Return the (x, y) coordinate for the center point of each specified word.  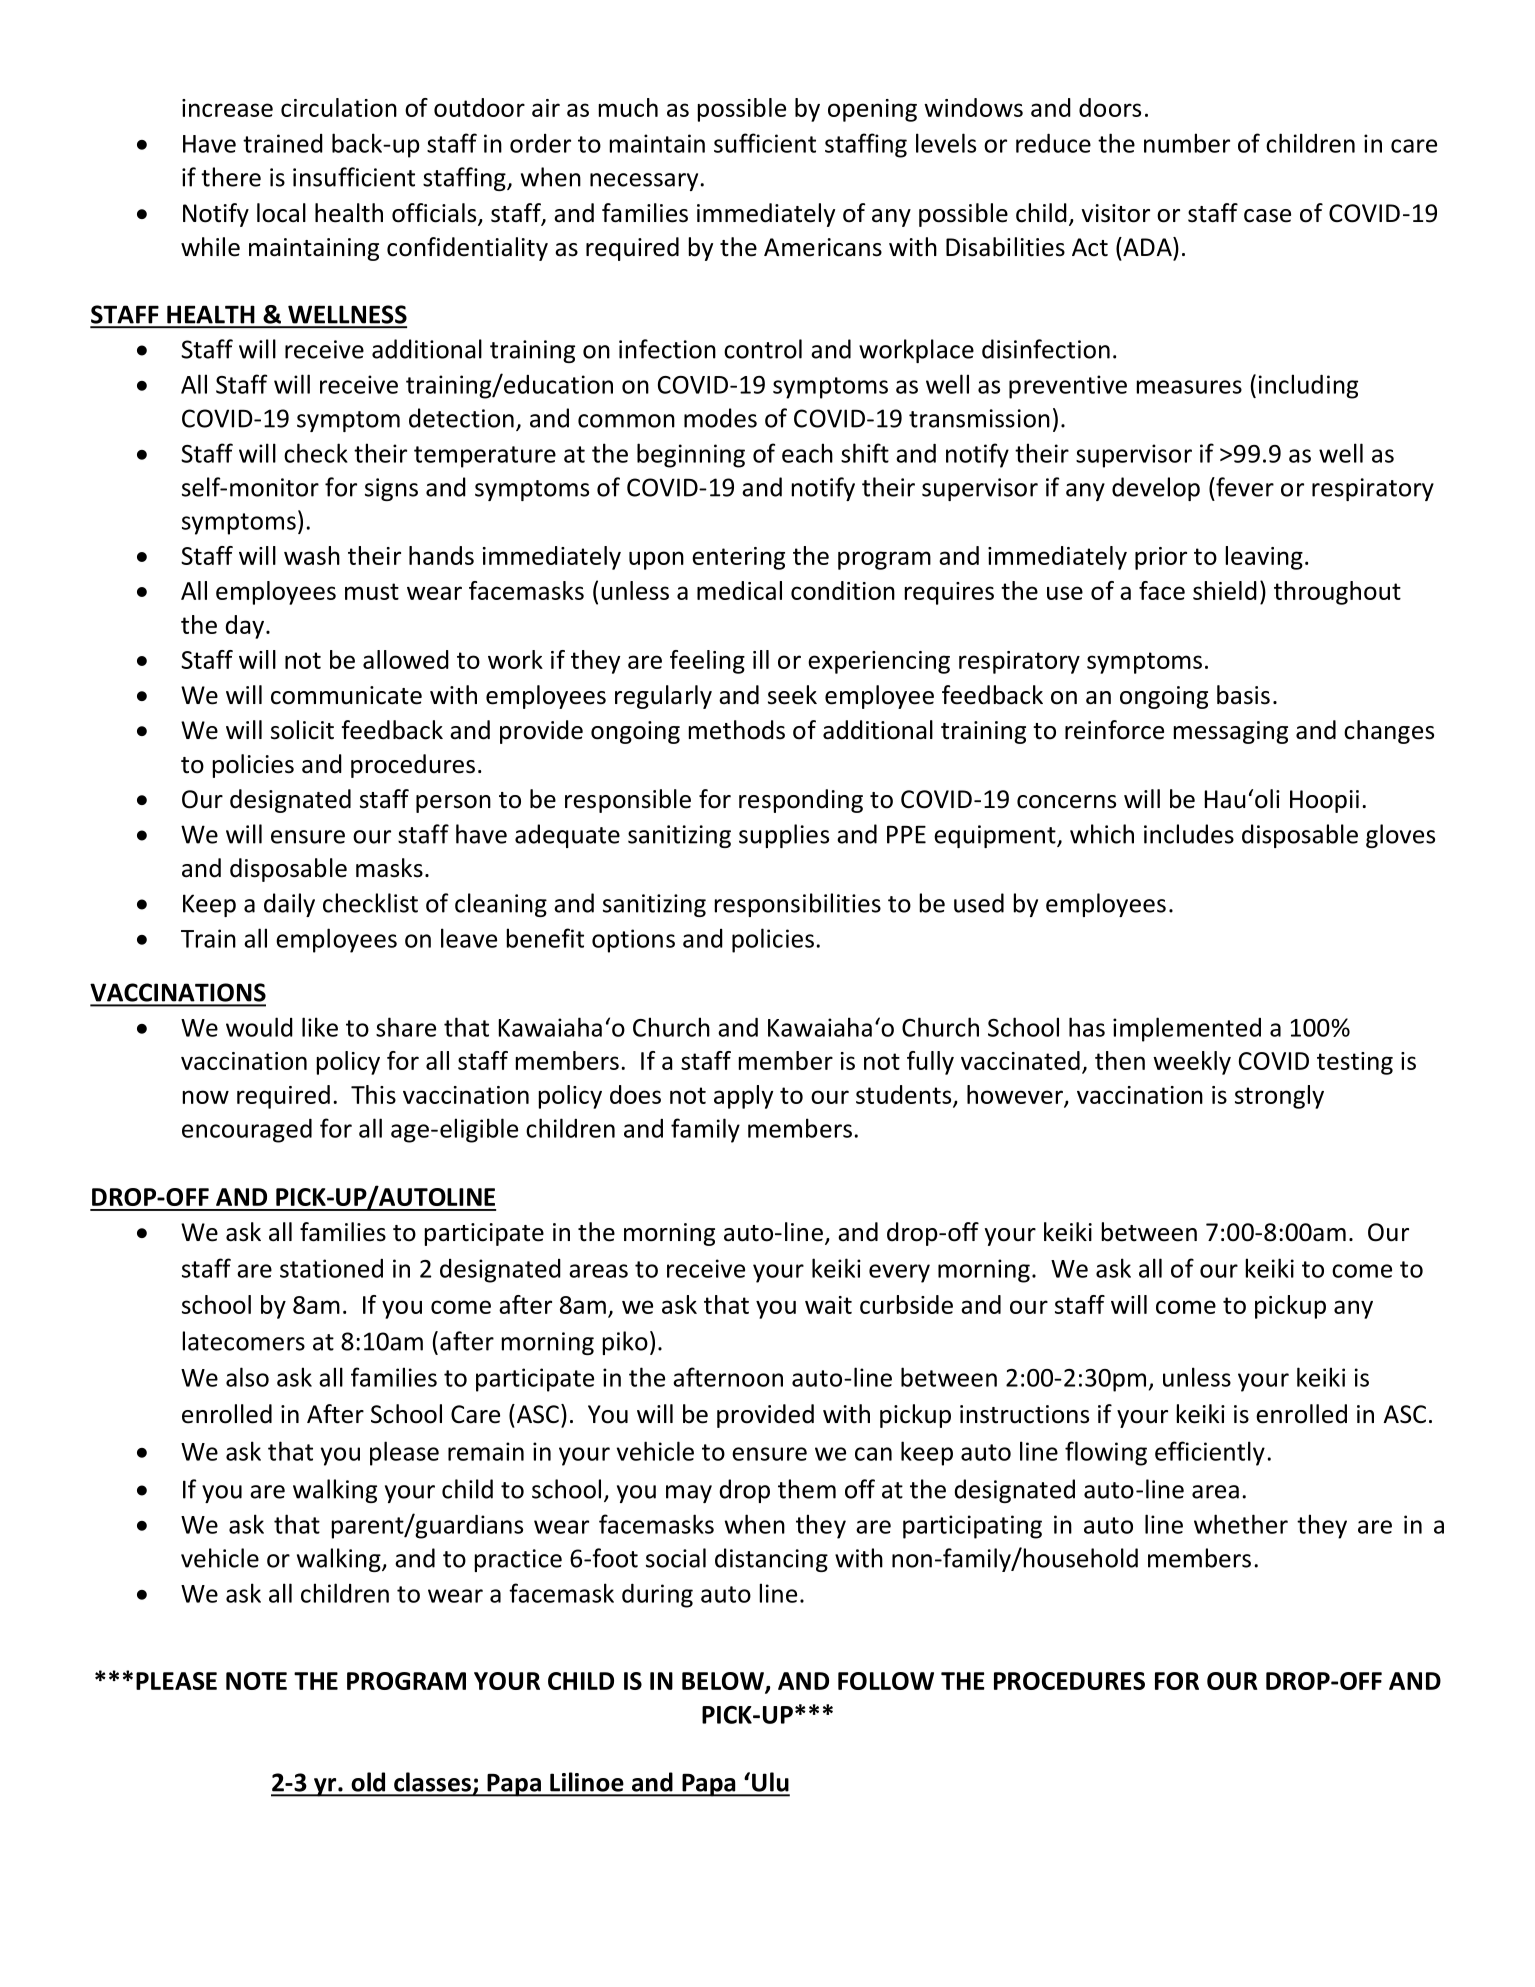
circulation (339, 107)
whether (1241, 1524)
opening (872, 110)
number (1187, 143)
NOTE (256, 1681)
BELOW (724, 1682)
